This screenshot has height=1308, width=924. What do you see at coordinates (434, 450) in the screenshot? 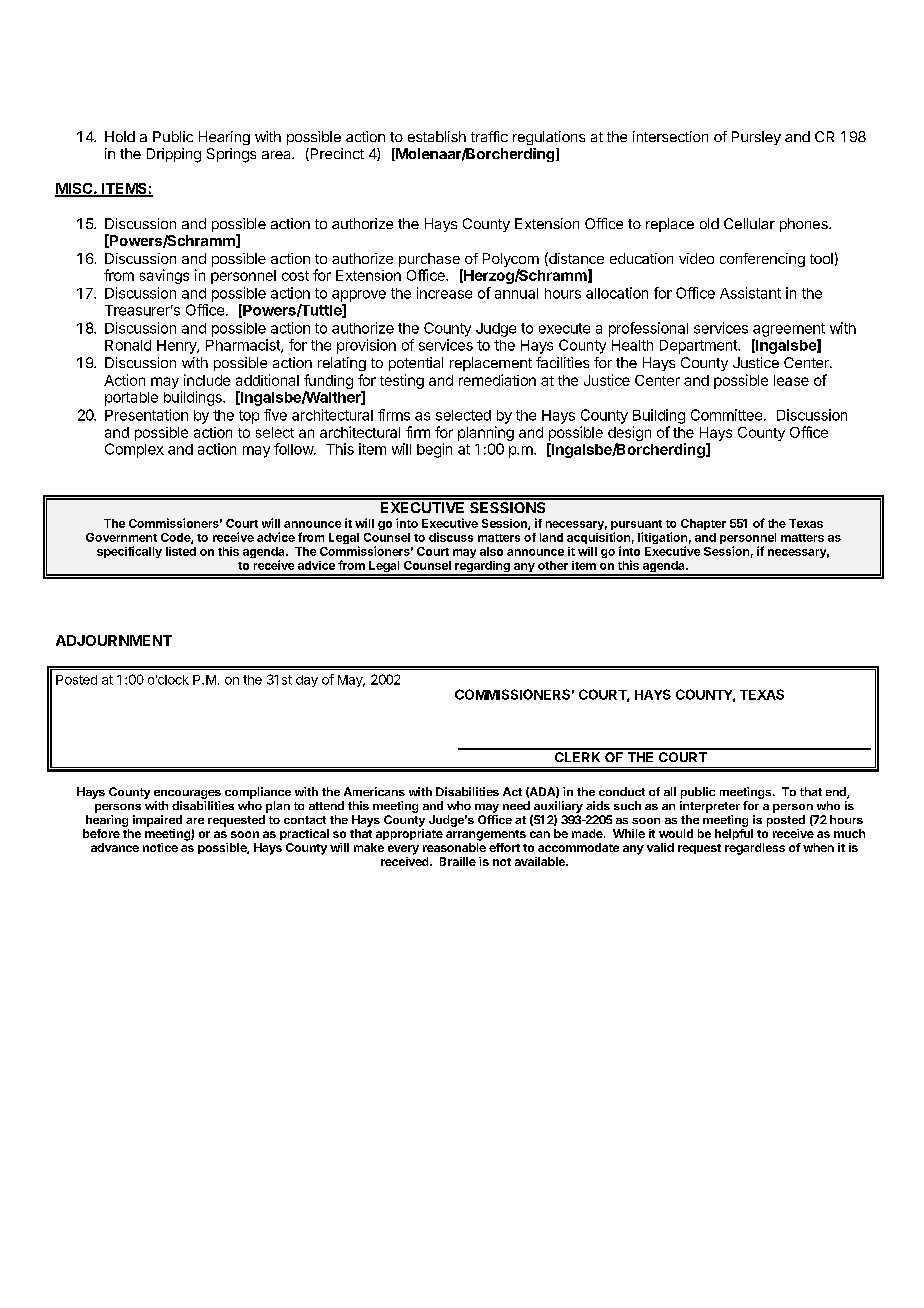
I see `begin` at bounding box center [434, 450].
